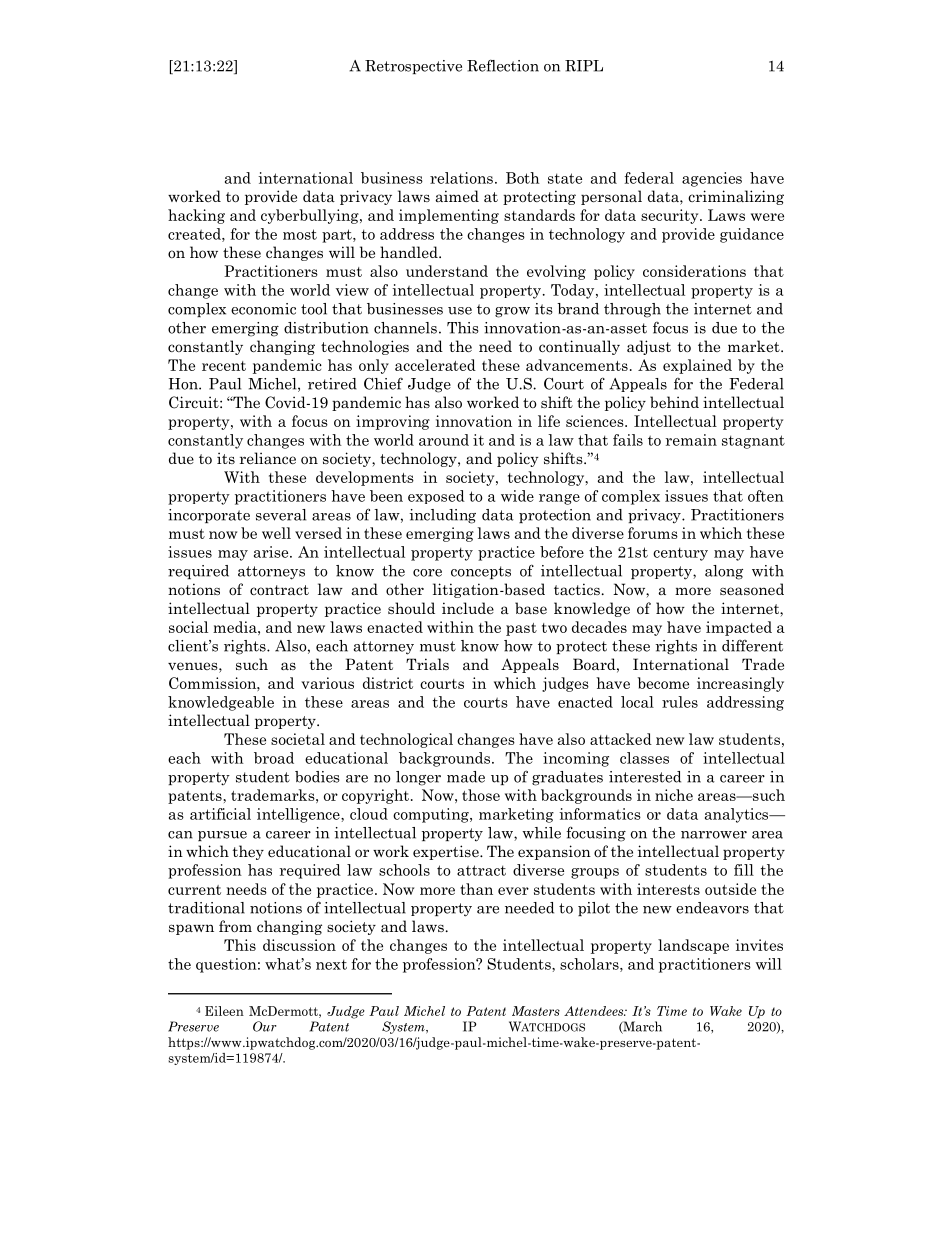 Image resolution: width=952 pixels, height=1233 pixels. I want to click on broad, so click(274, 758).
